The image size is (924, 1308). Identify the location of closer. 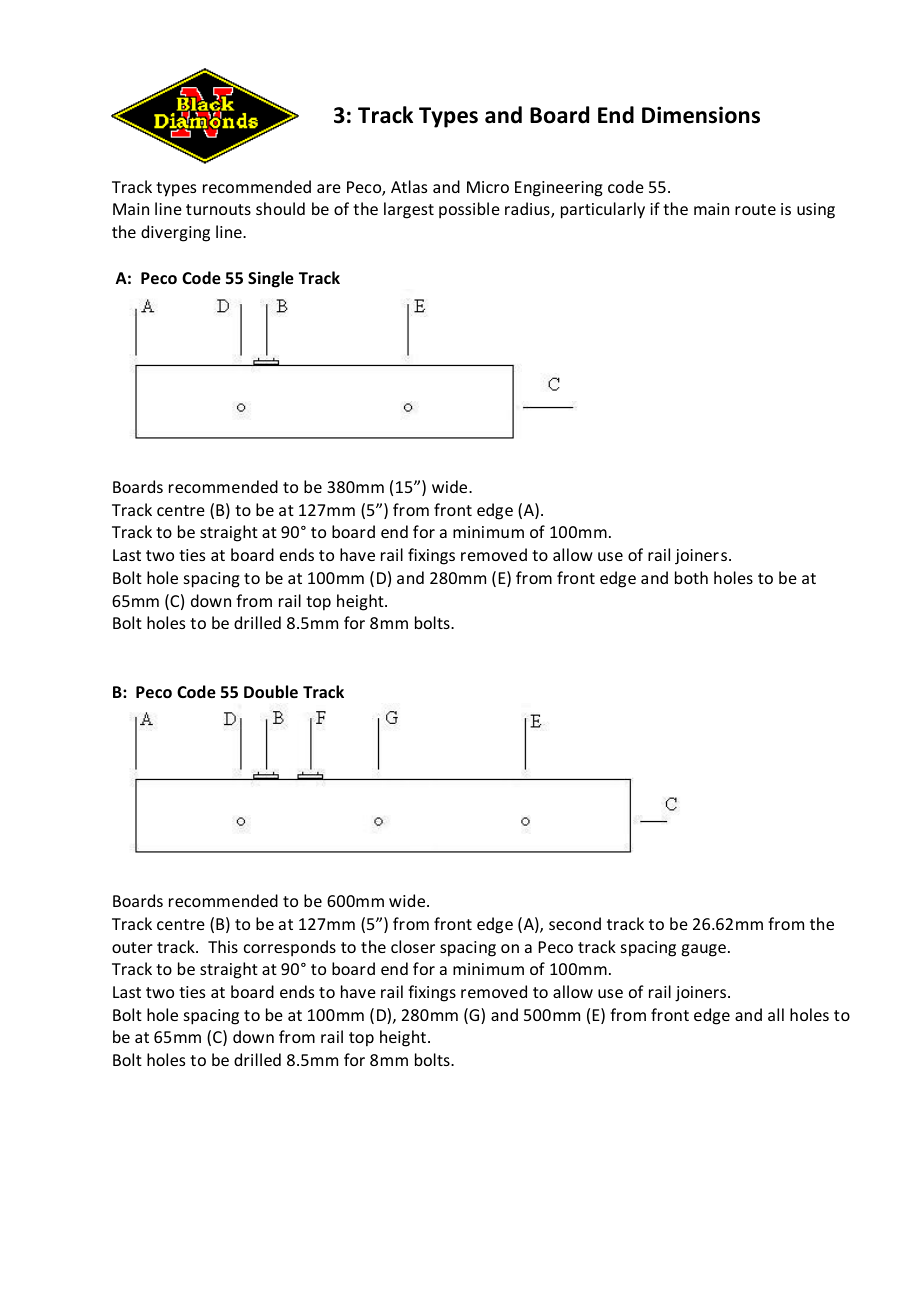
(413, 946).
